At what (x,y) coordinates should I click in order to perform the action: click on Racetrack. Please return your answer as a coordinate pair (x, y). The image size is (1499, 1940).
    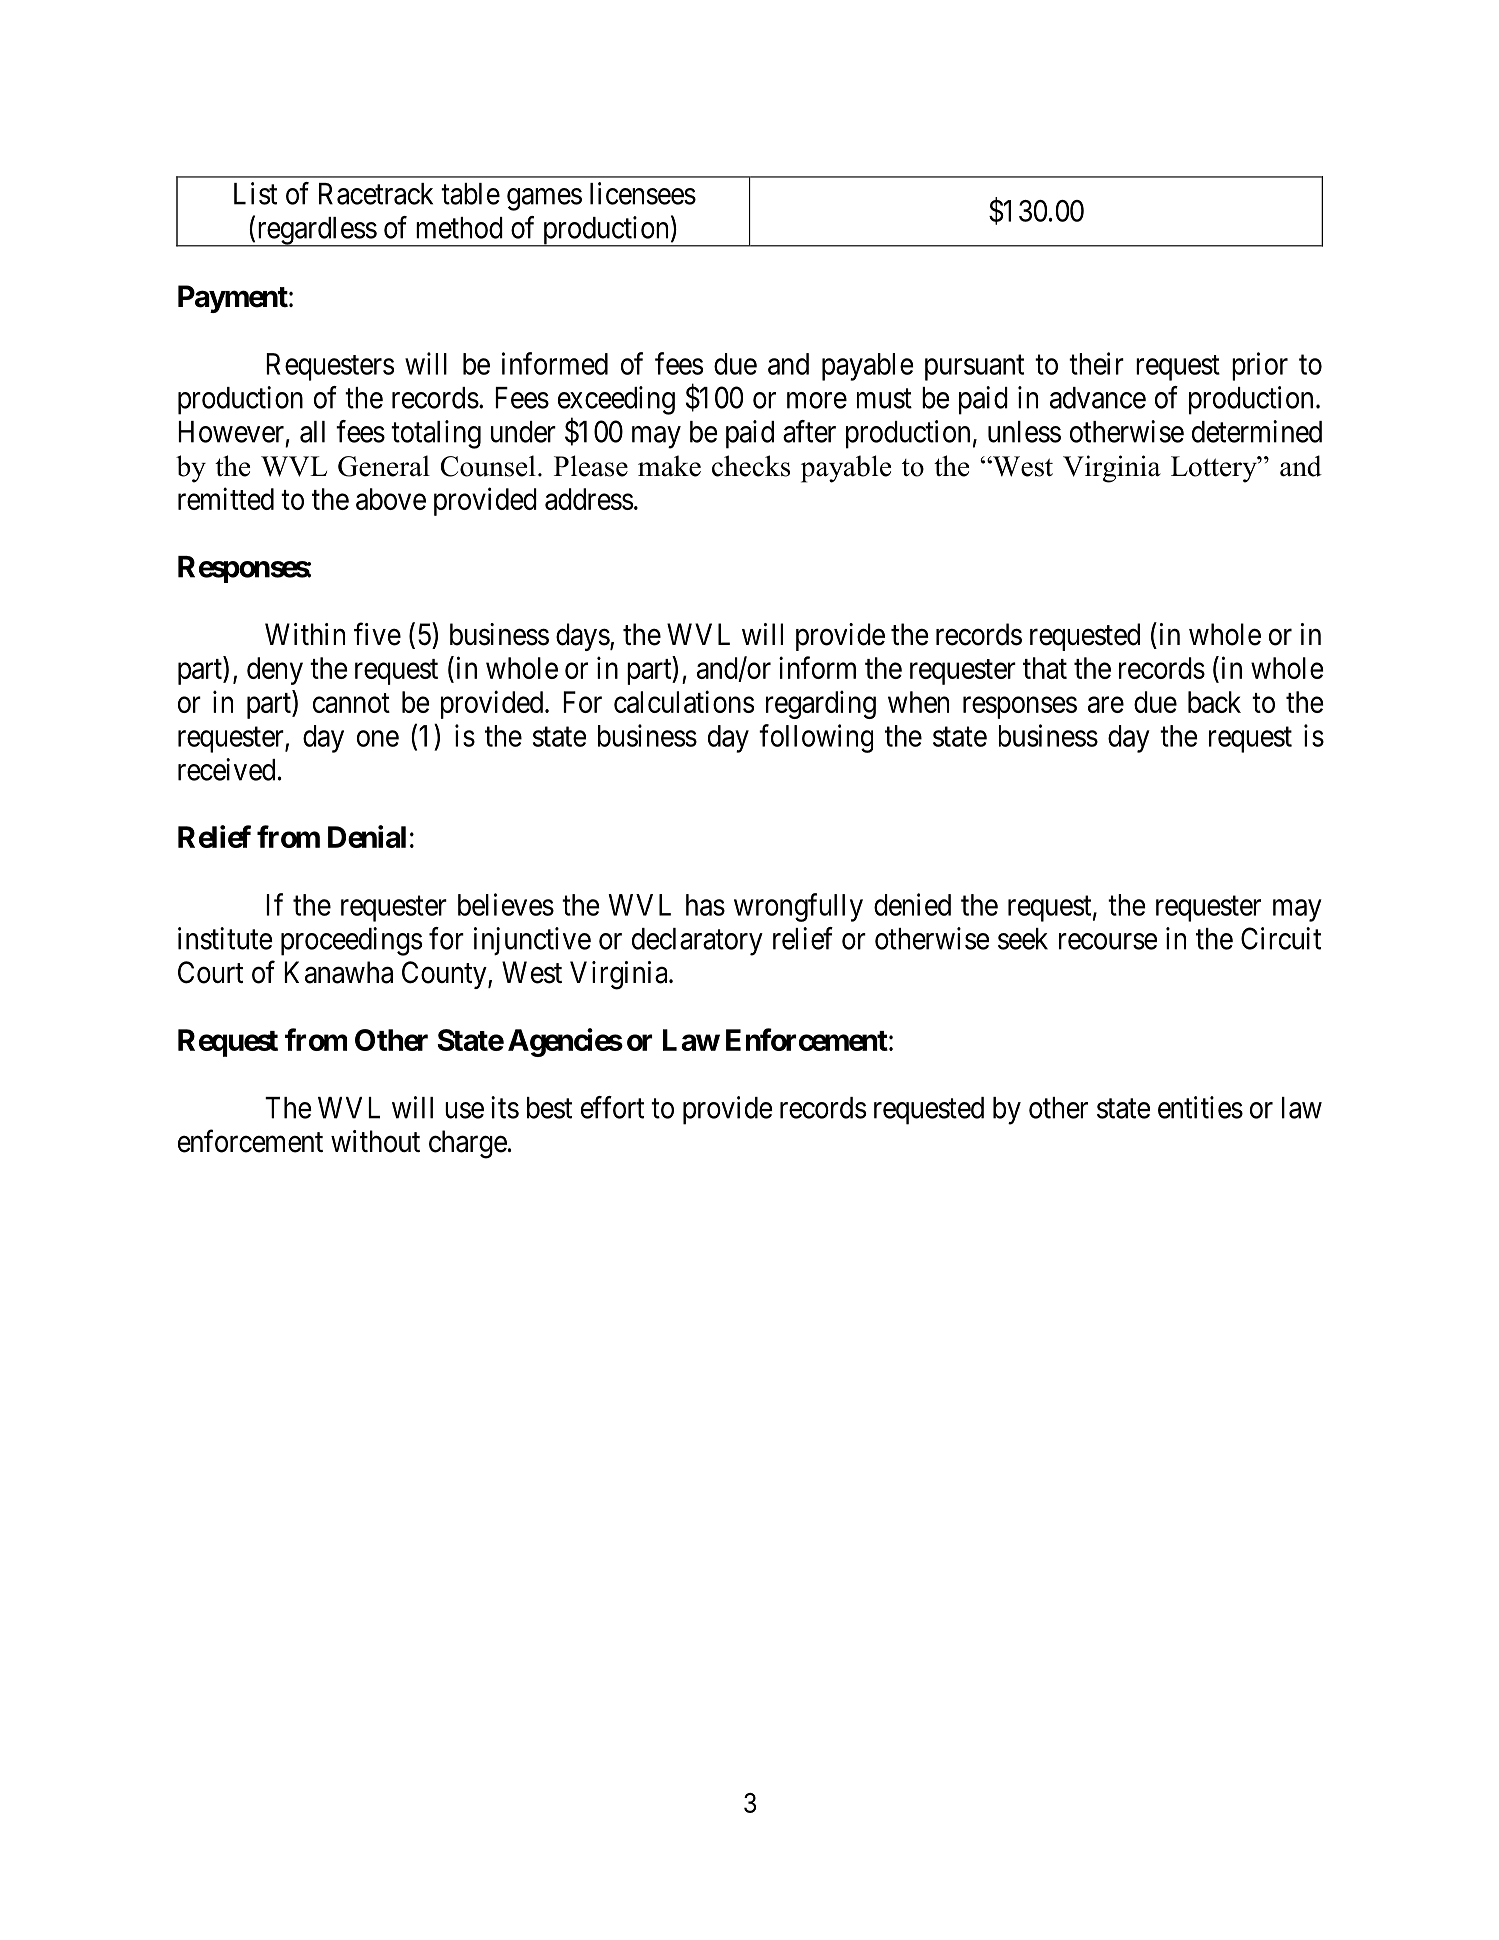
    Looking at the image, I should click on (376, 194).
